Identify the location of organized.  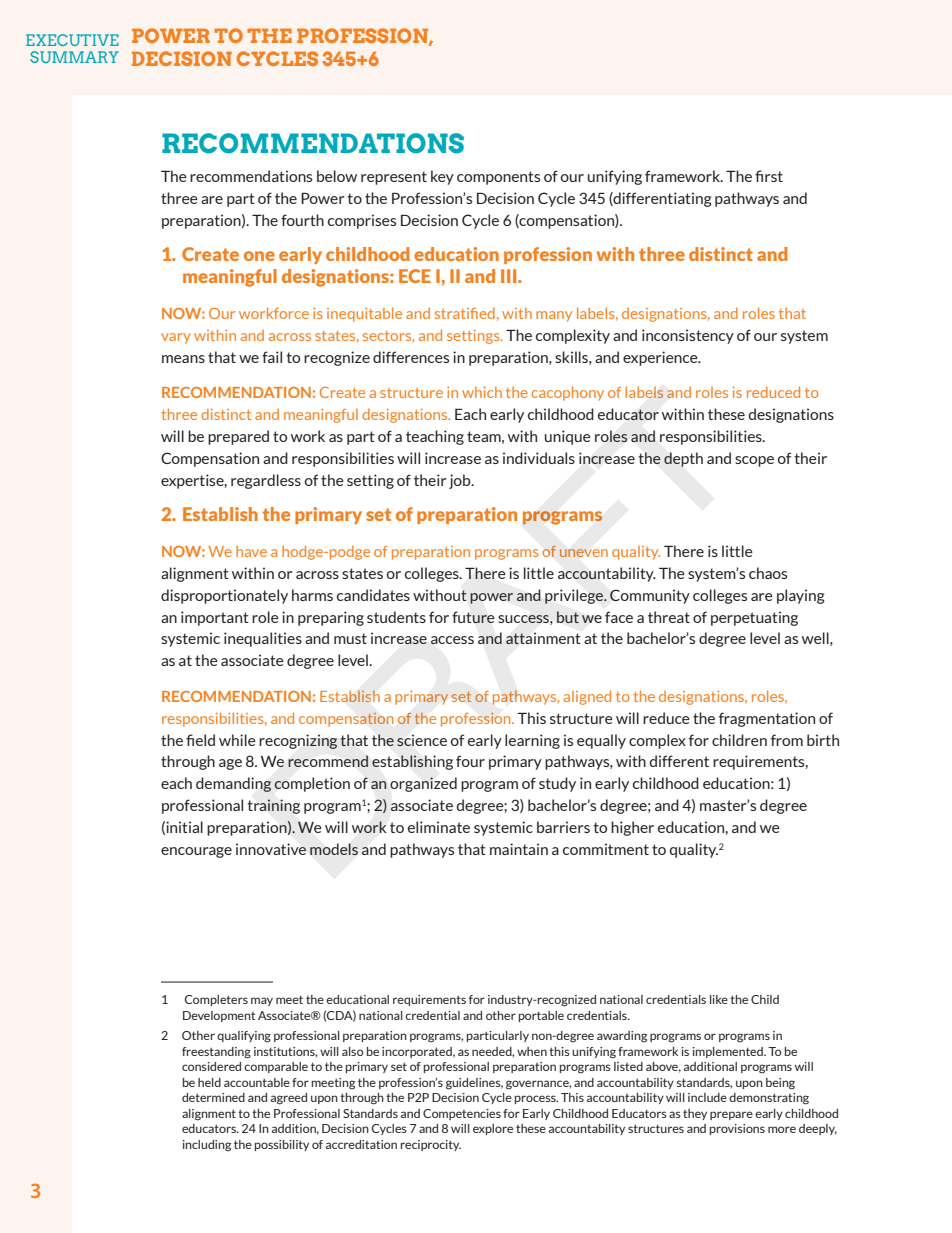
(423, 784).
